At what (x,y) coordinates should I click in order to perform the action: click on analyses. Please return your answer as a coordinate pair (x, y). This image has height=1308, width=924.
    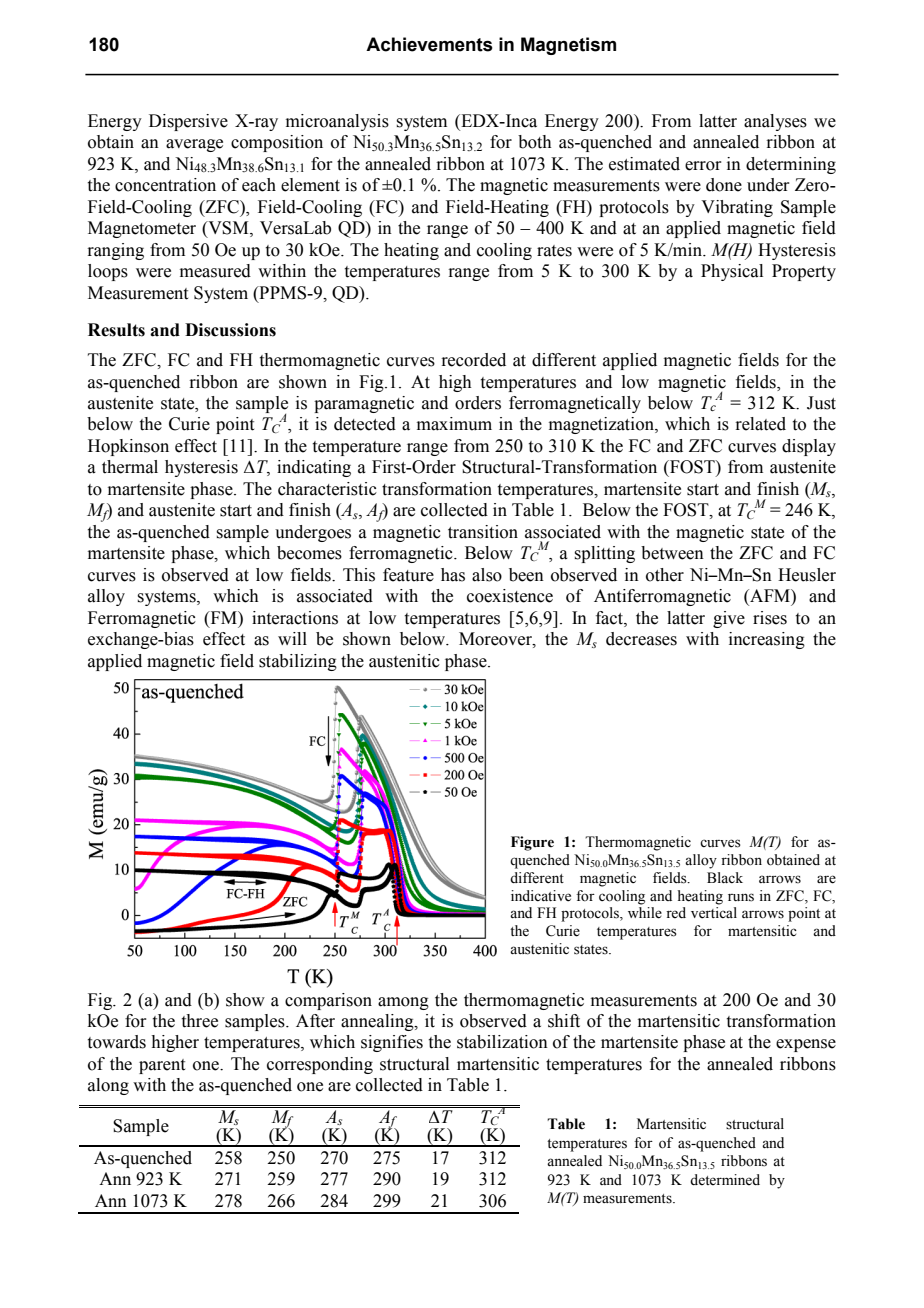
    Looking at the image, I should click on (775, 122).
